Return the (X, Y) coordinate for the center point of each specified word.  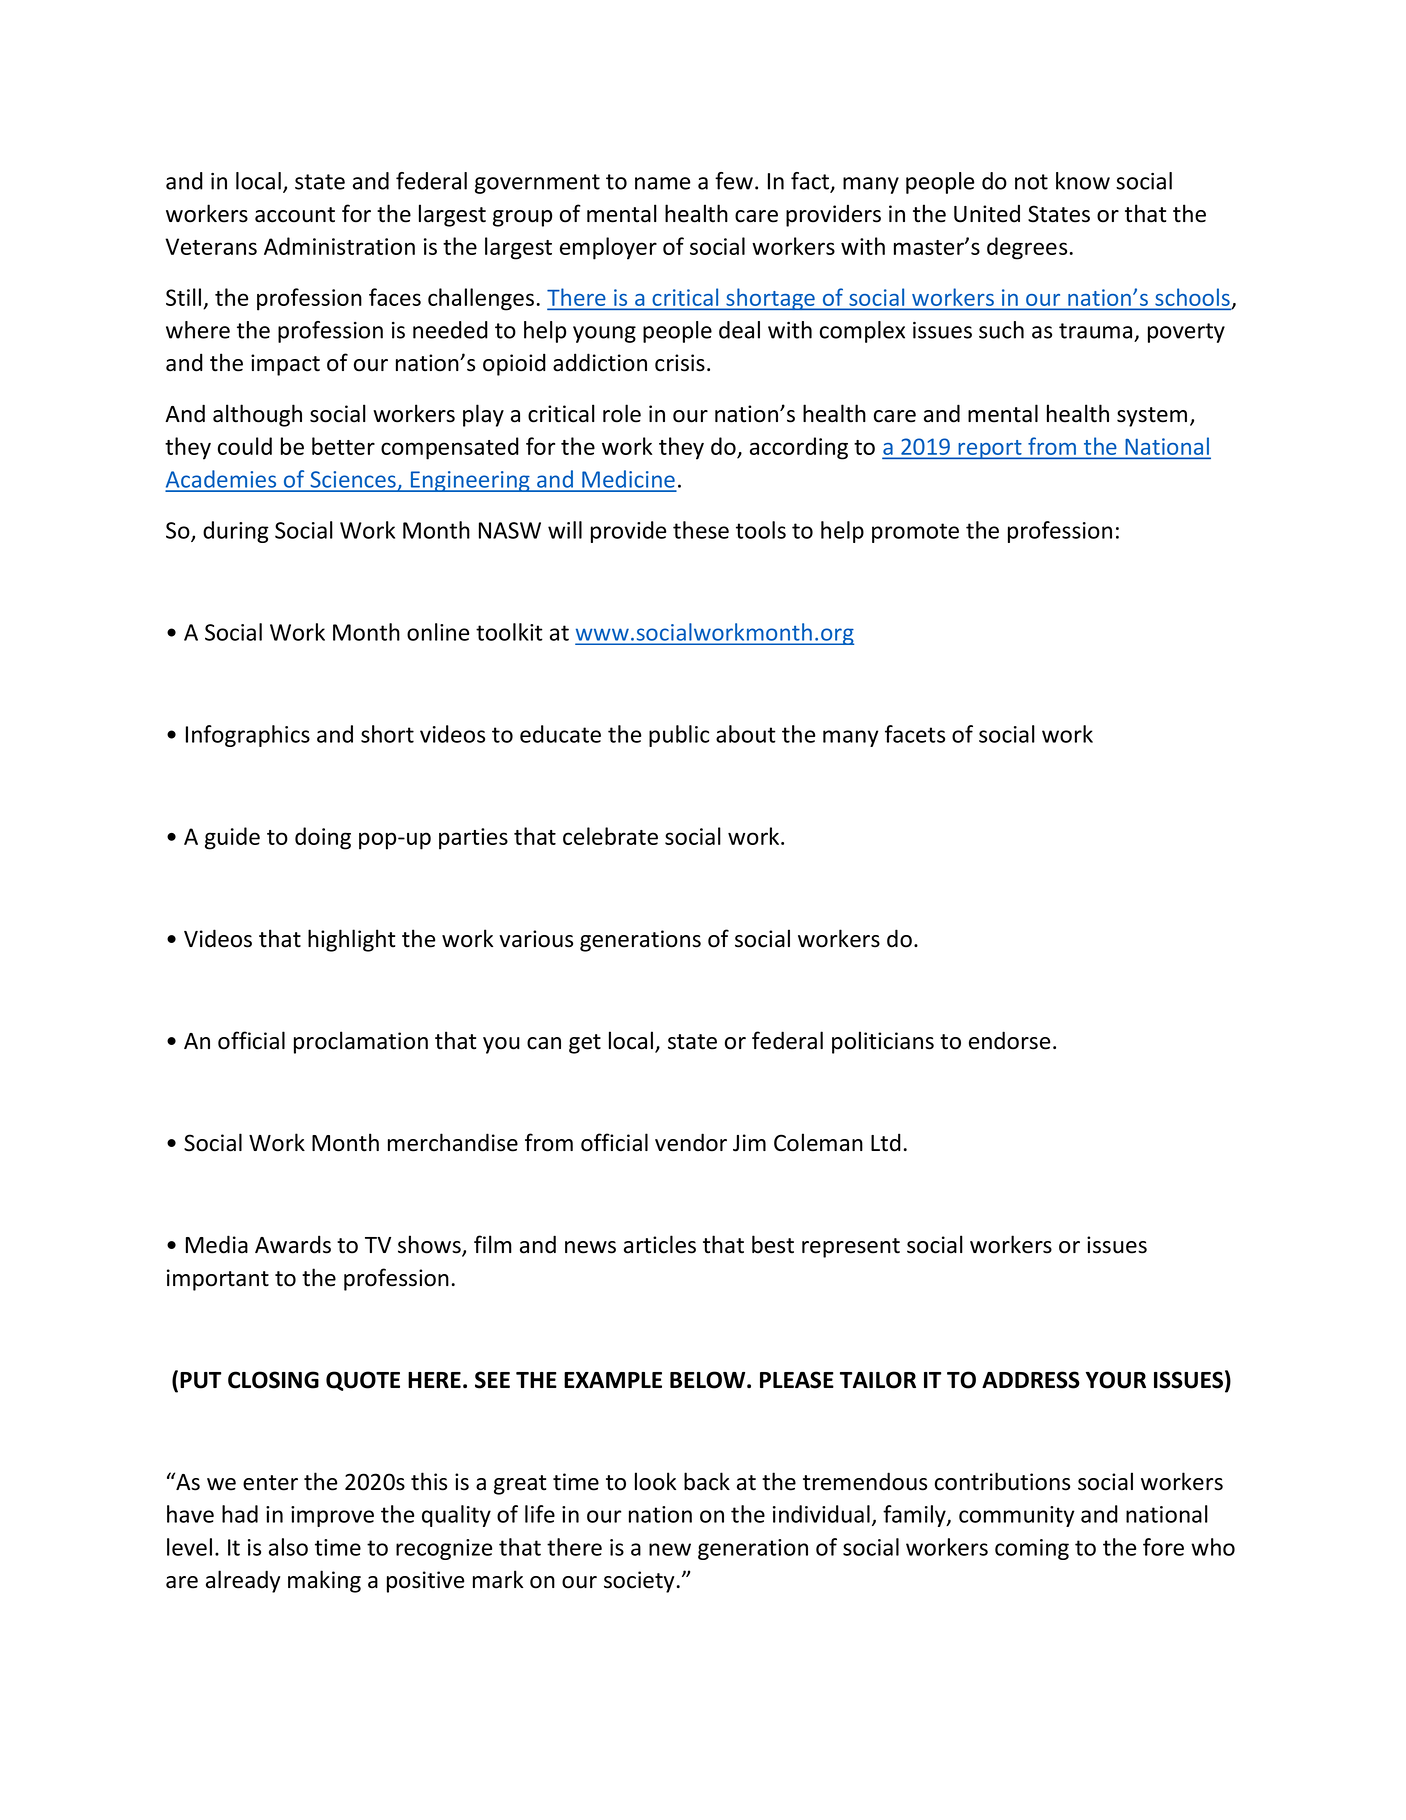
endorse (1009, 1040)
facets (915, 734)
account (295, 215)
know (1083, 181)
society (639, 1582)
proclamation (361, 1042)
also (288, 1547)
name (663, 183)
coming (1032, 1549)
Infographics (248, 736)
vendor (691, 1142)
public (679, 736)
